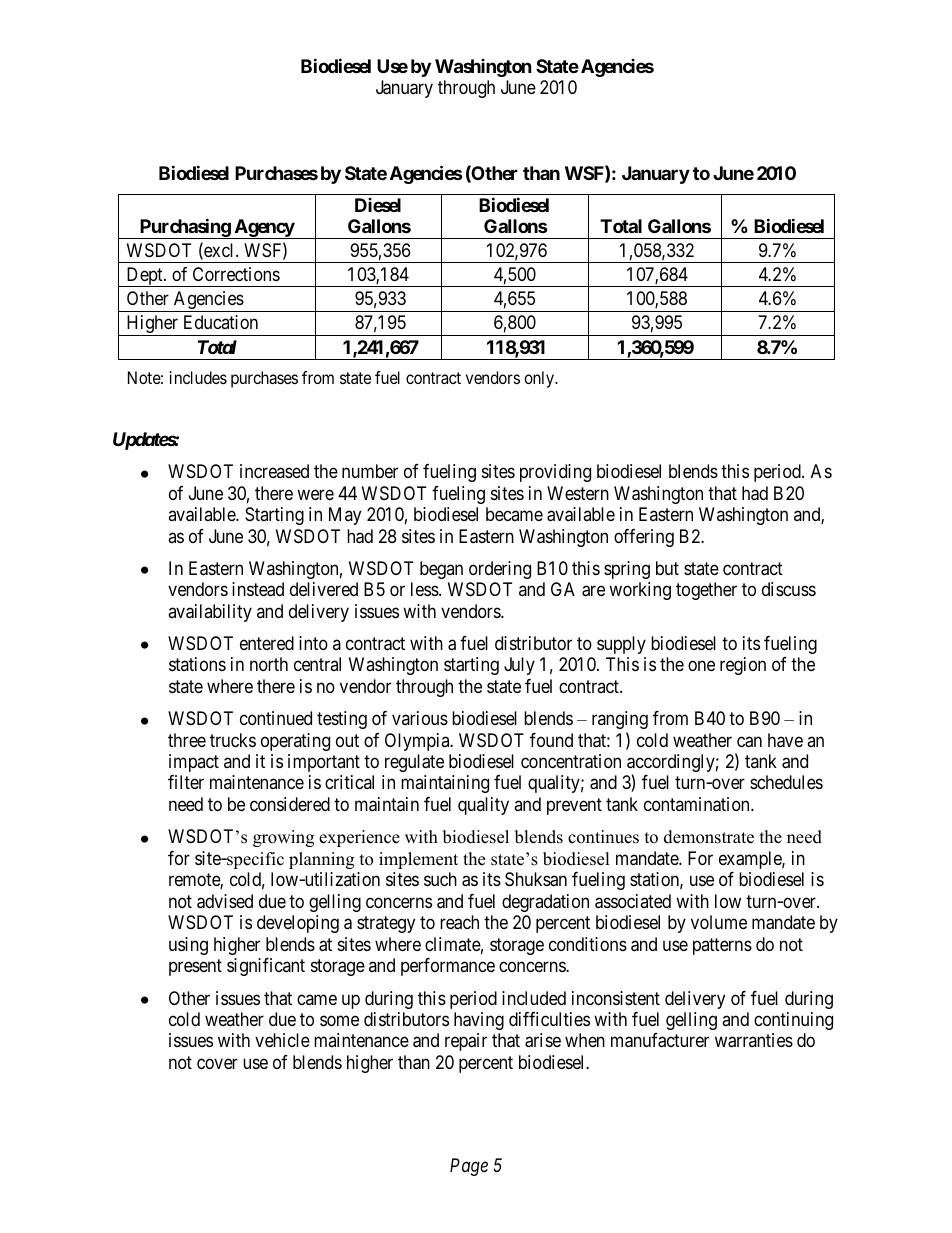 The image size is (952, 1233). Describe the element at coordinates (282, 1040) in the document. I see `vehicle` at that location.
